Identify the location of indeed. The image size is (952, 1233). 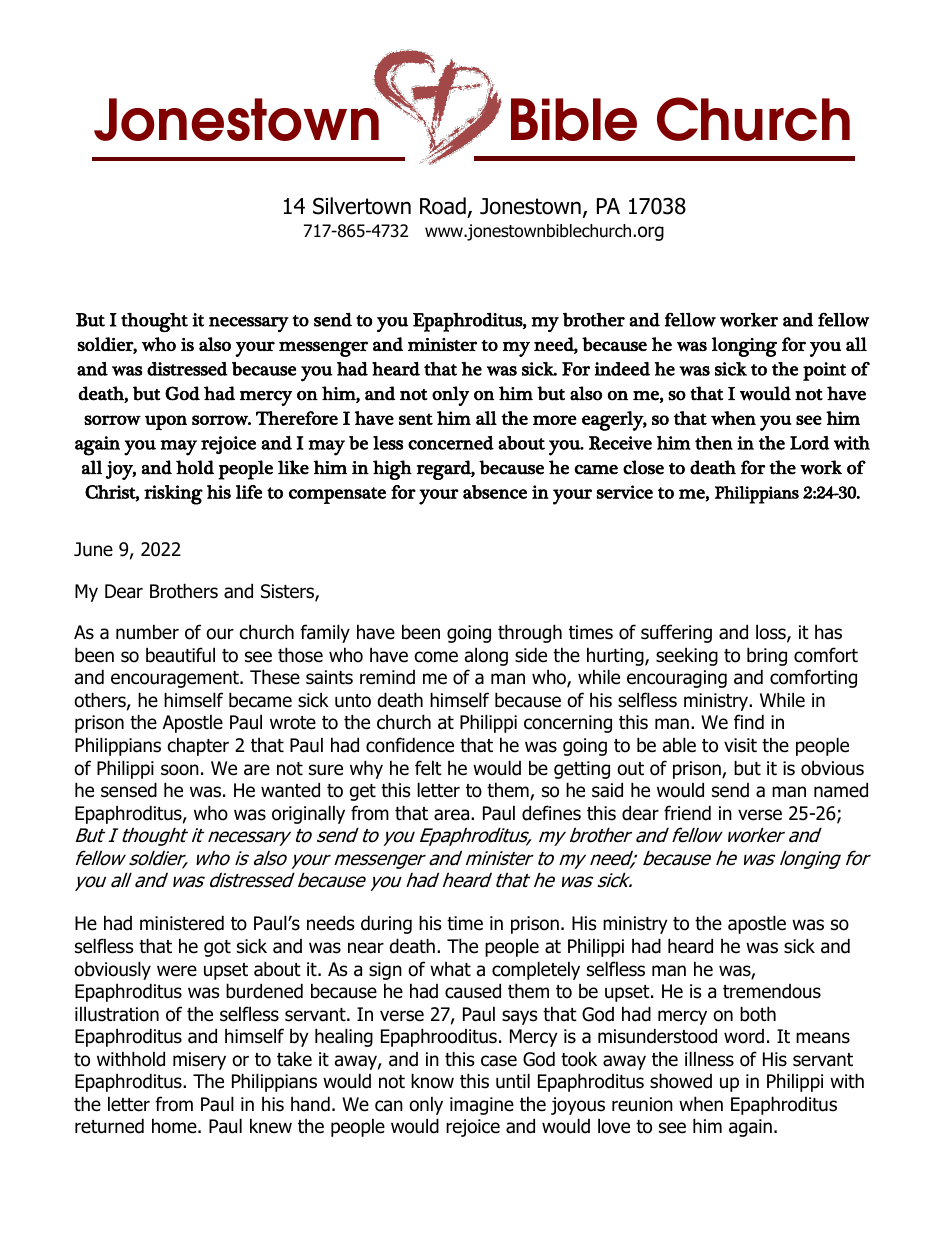
(622, 369).
